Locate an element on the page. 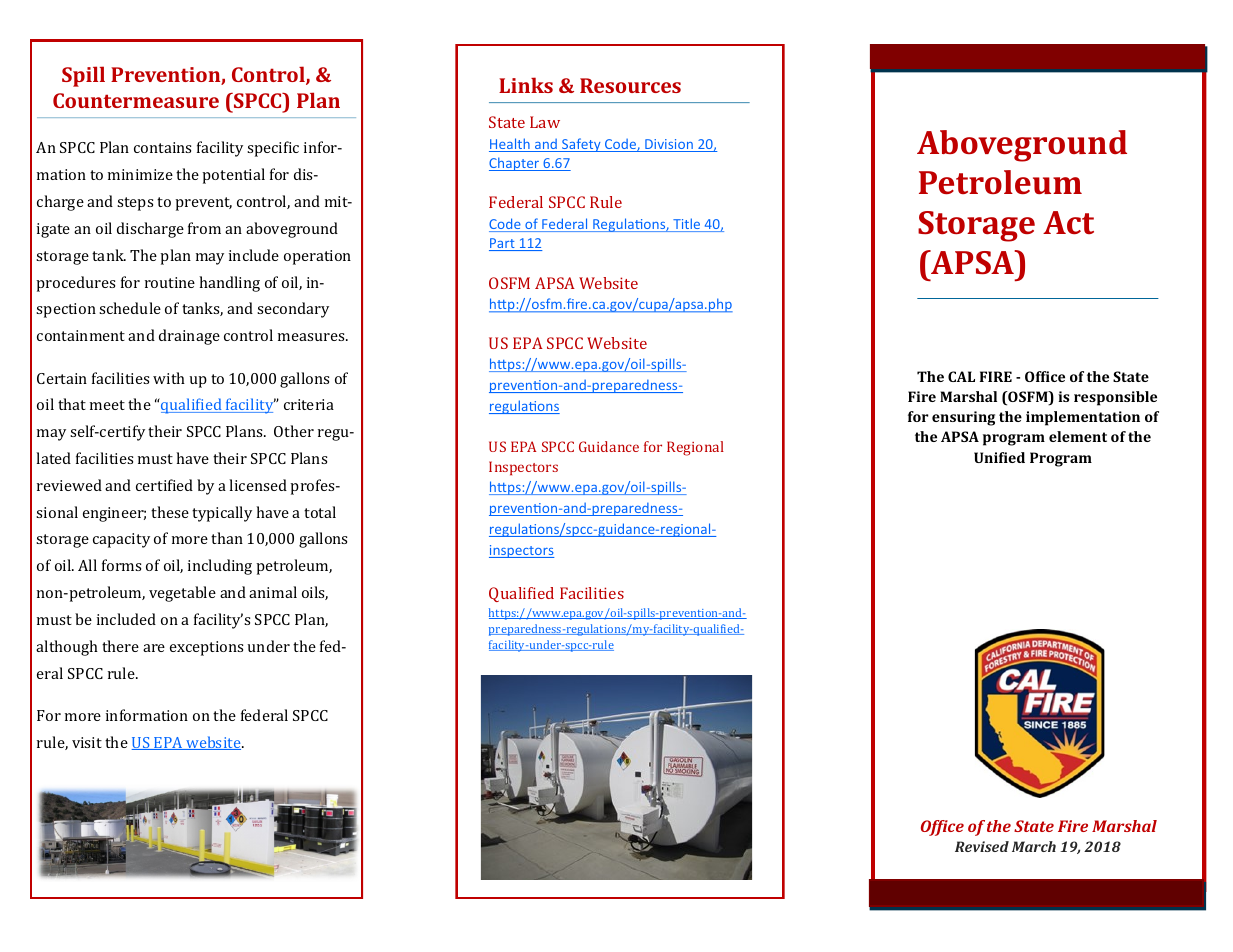  Title is located at coordinates (687, 225).
